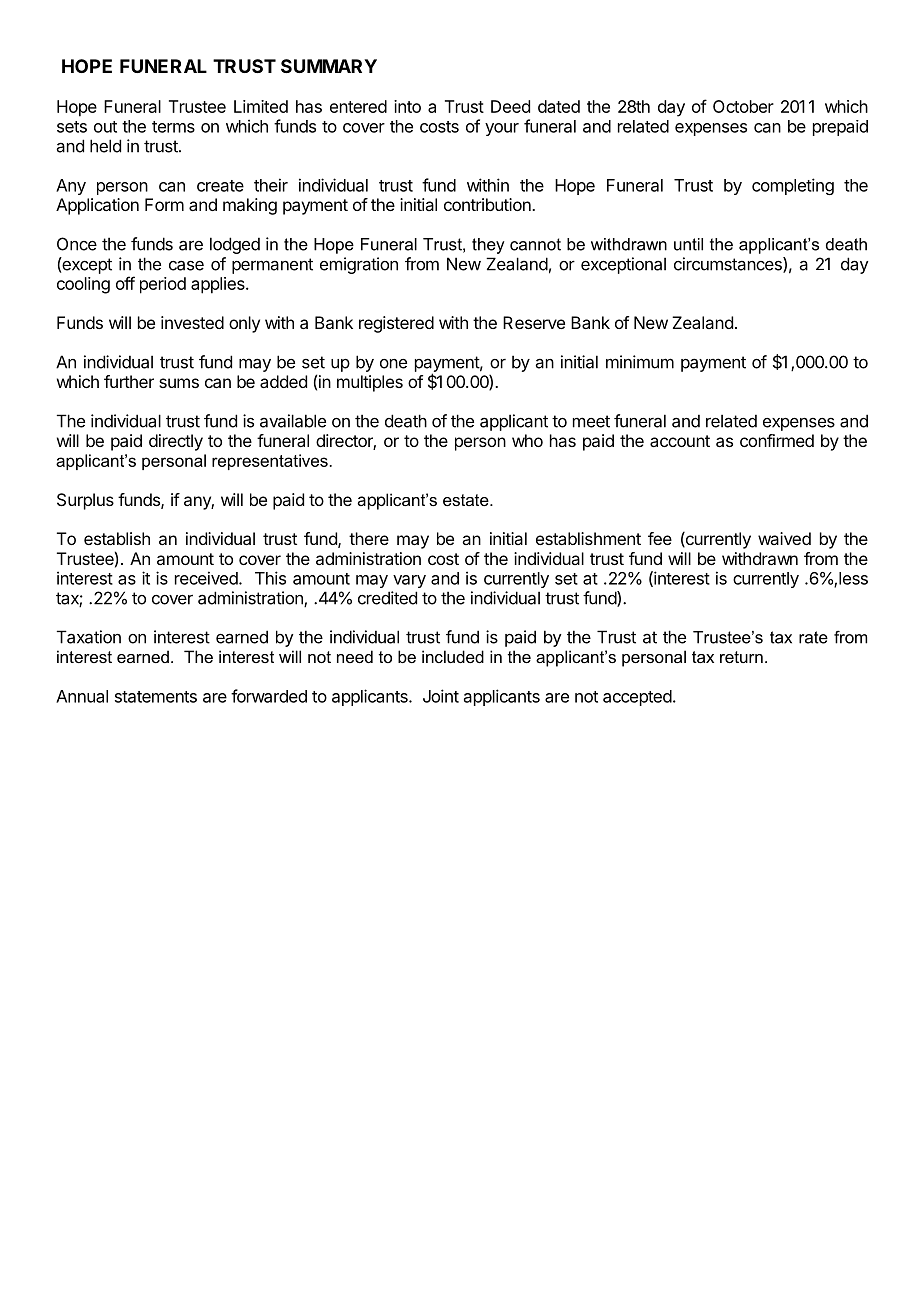  I want to click on October, so click(743, 106).
